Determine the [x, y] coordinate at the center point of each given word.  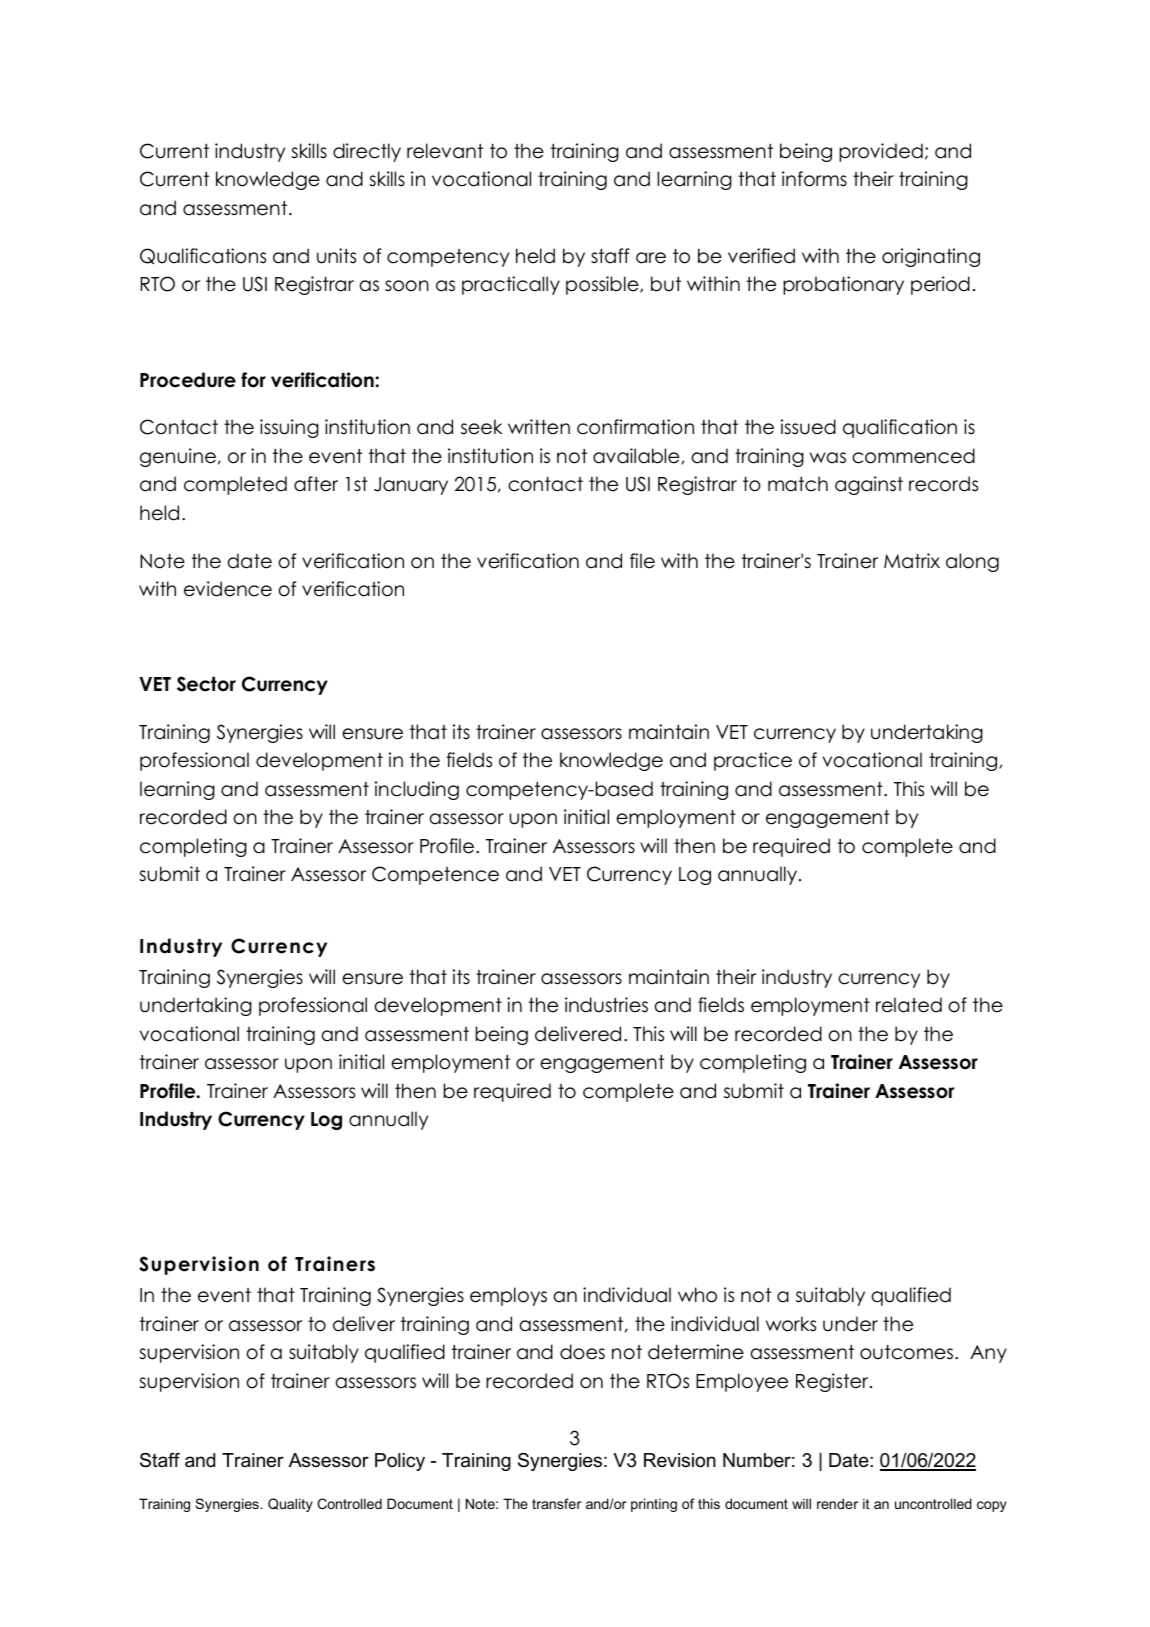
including [417, 790]
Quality [290, 1505]
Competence [435, 875]
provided [881, 152]
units [336, 256]
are [651, 258]
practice [753, 761]
